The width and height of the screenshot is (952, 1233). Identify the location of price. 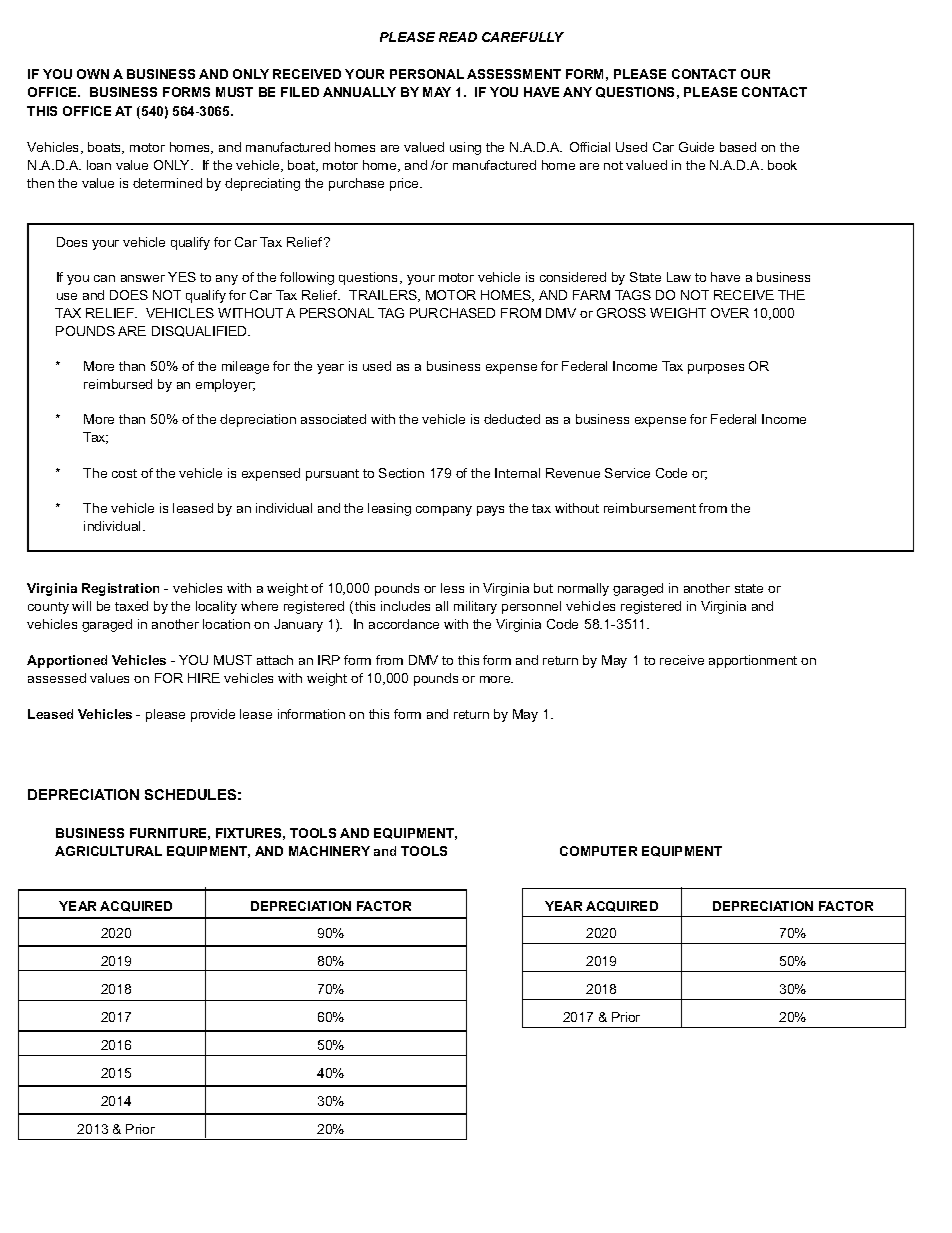
(405, 184).
